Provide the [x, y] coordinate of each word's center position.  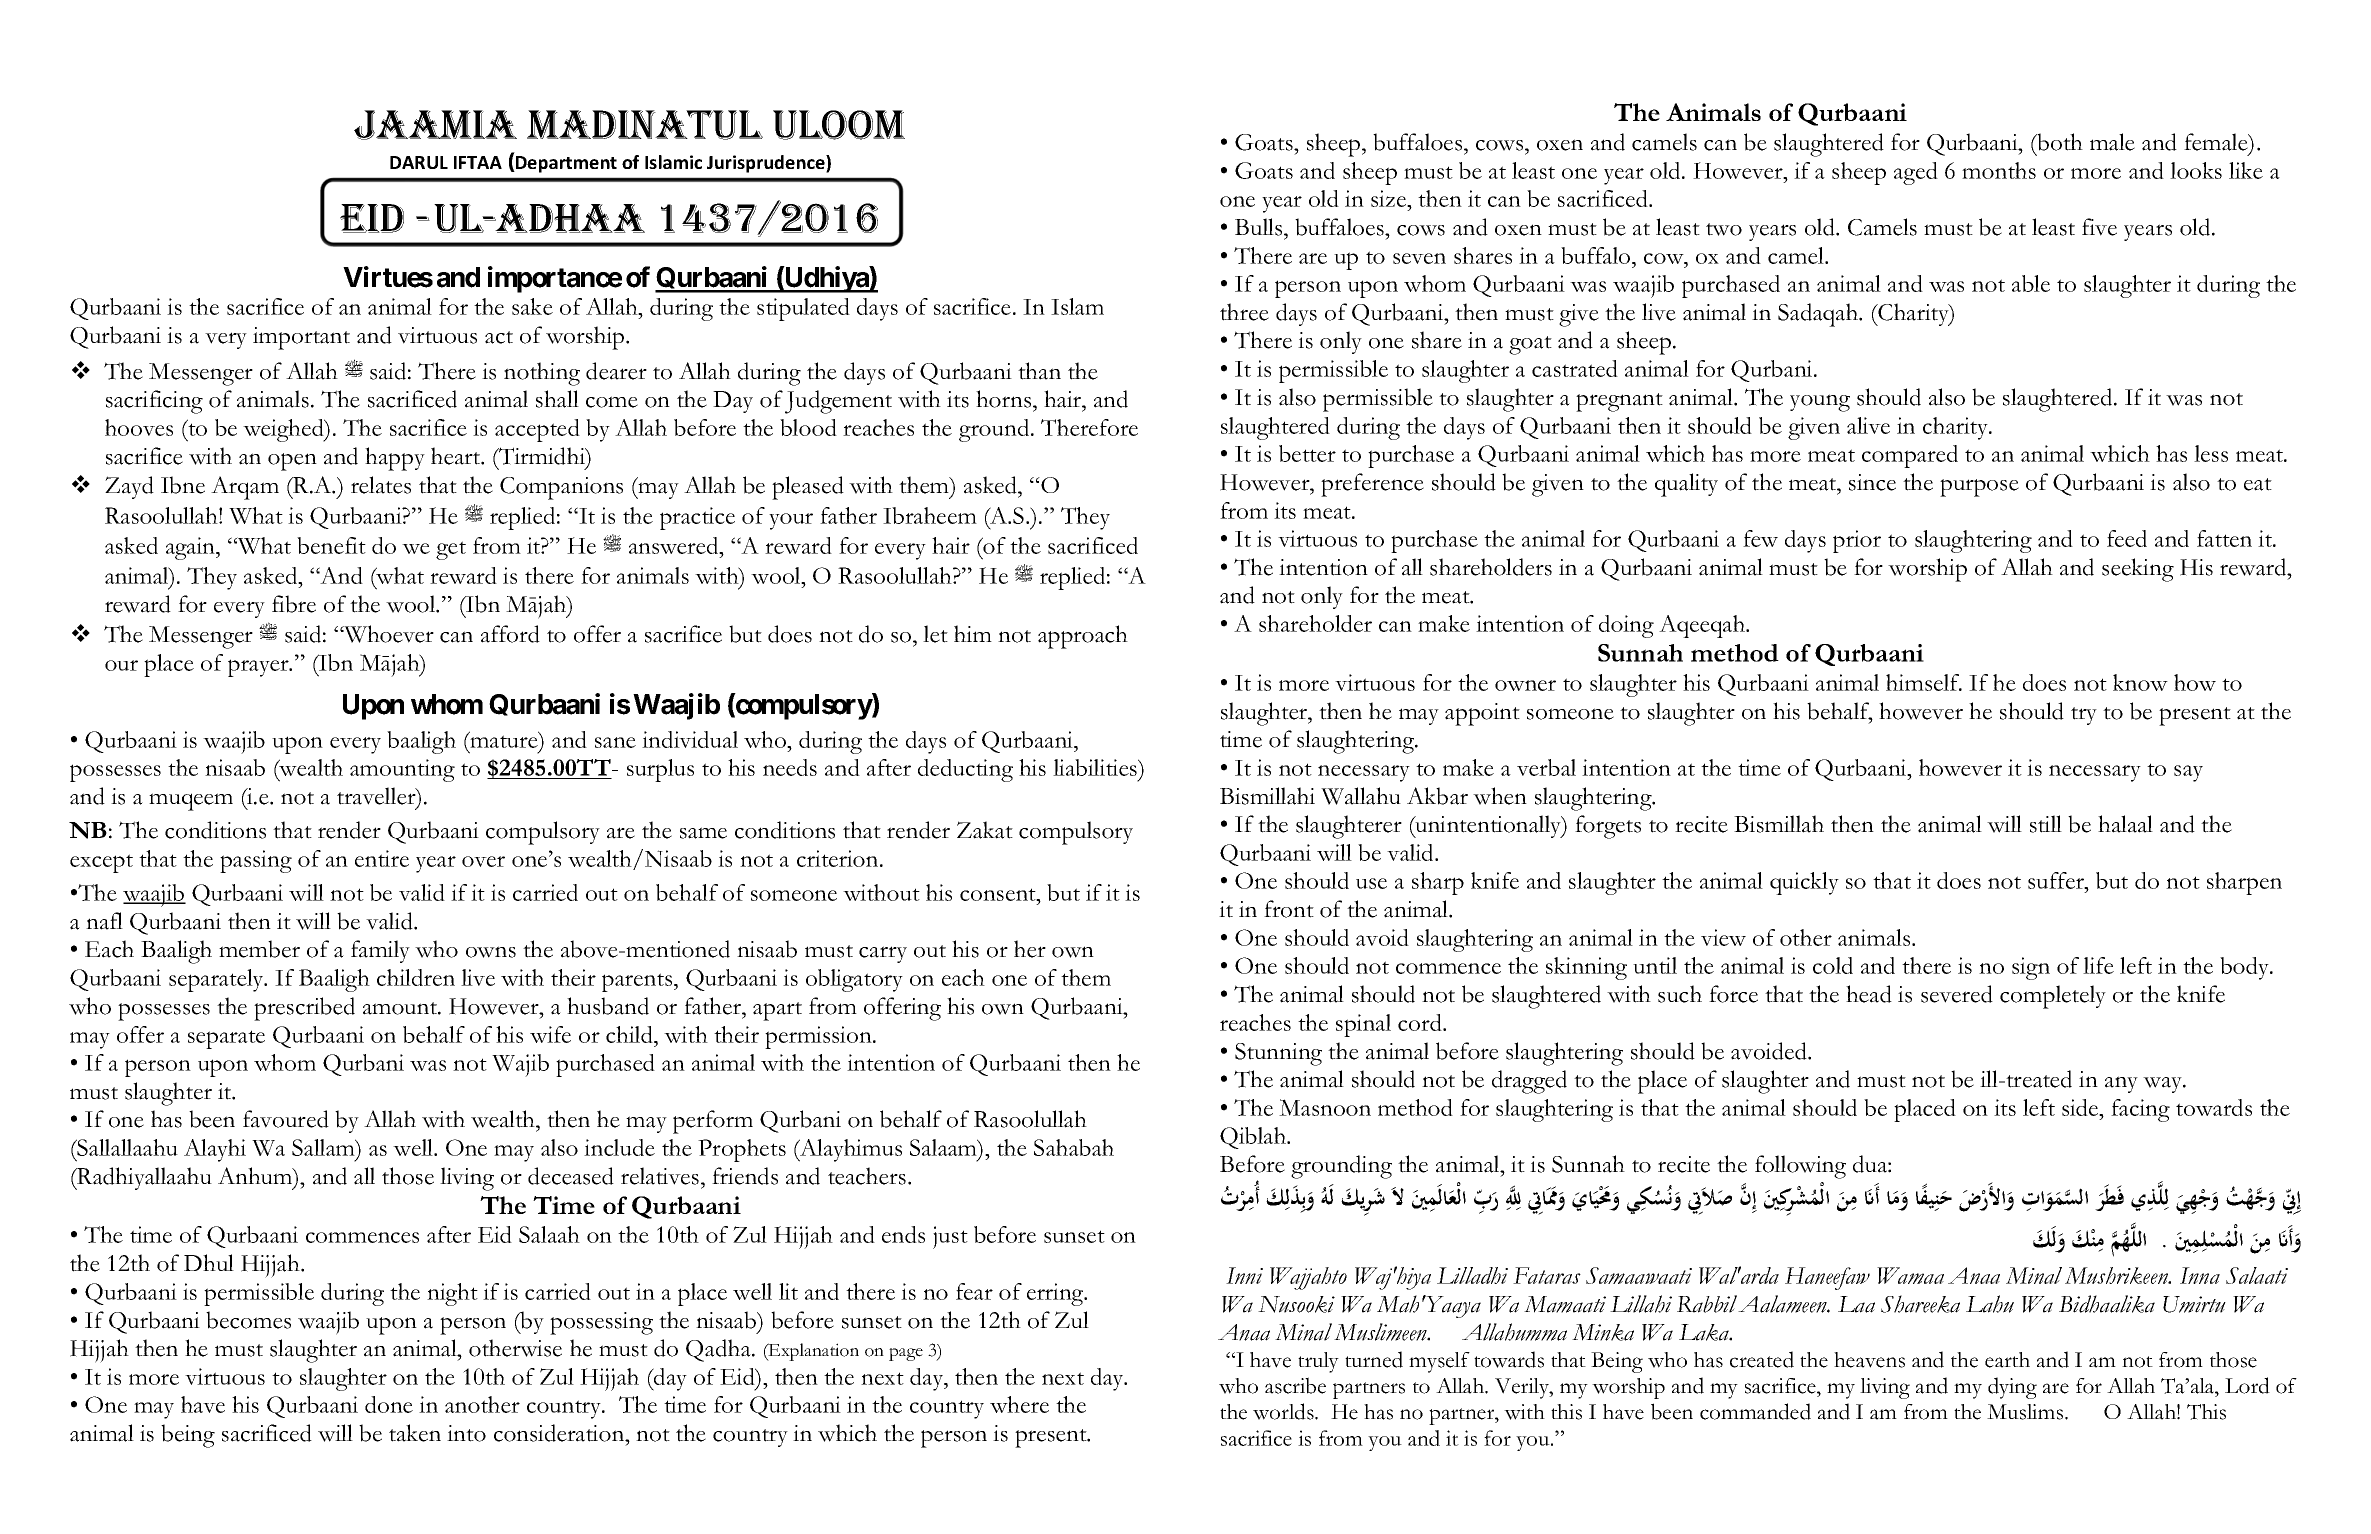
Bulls [1260, 227]
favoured [286, 1119]
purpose [1979, 488]
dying [2012, 1388]
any [2121, 1084]
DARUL [419, 162]
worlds [1284, 1411]
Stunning [1278, 1054]
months [1999, 170]
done [389, 1404]
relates [381, 485]
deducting [965, 770]
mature [504, 740]
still [2046, 824]
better [1307, 453]
